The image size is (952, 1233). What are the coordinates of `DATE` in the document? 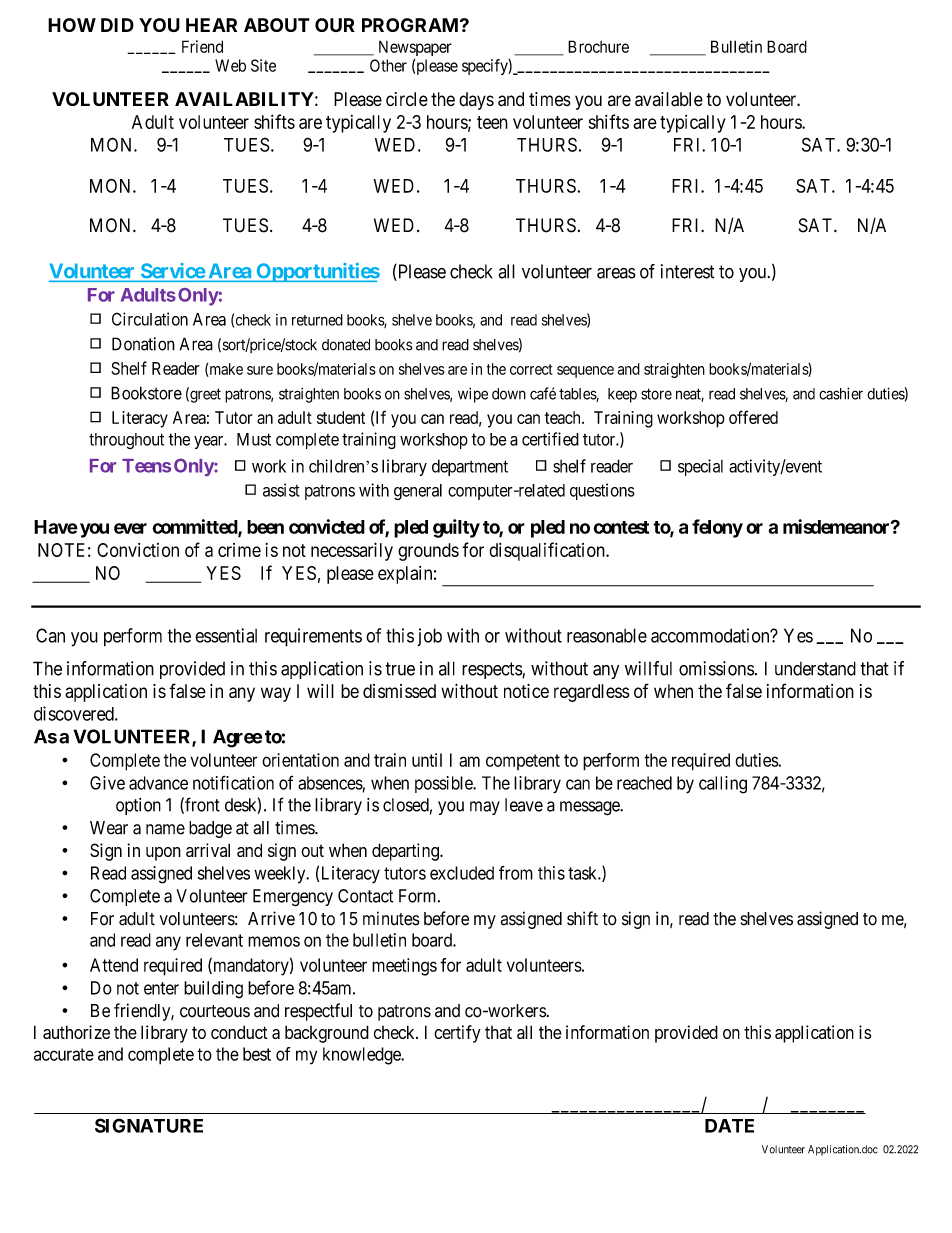 It's located at (729, 1126).
